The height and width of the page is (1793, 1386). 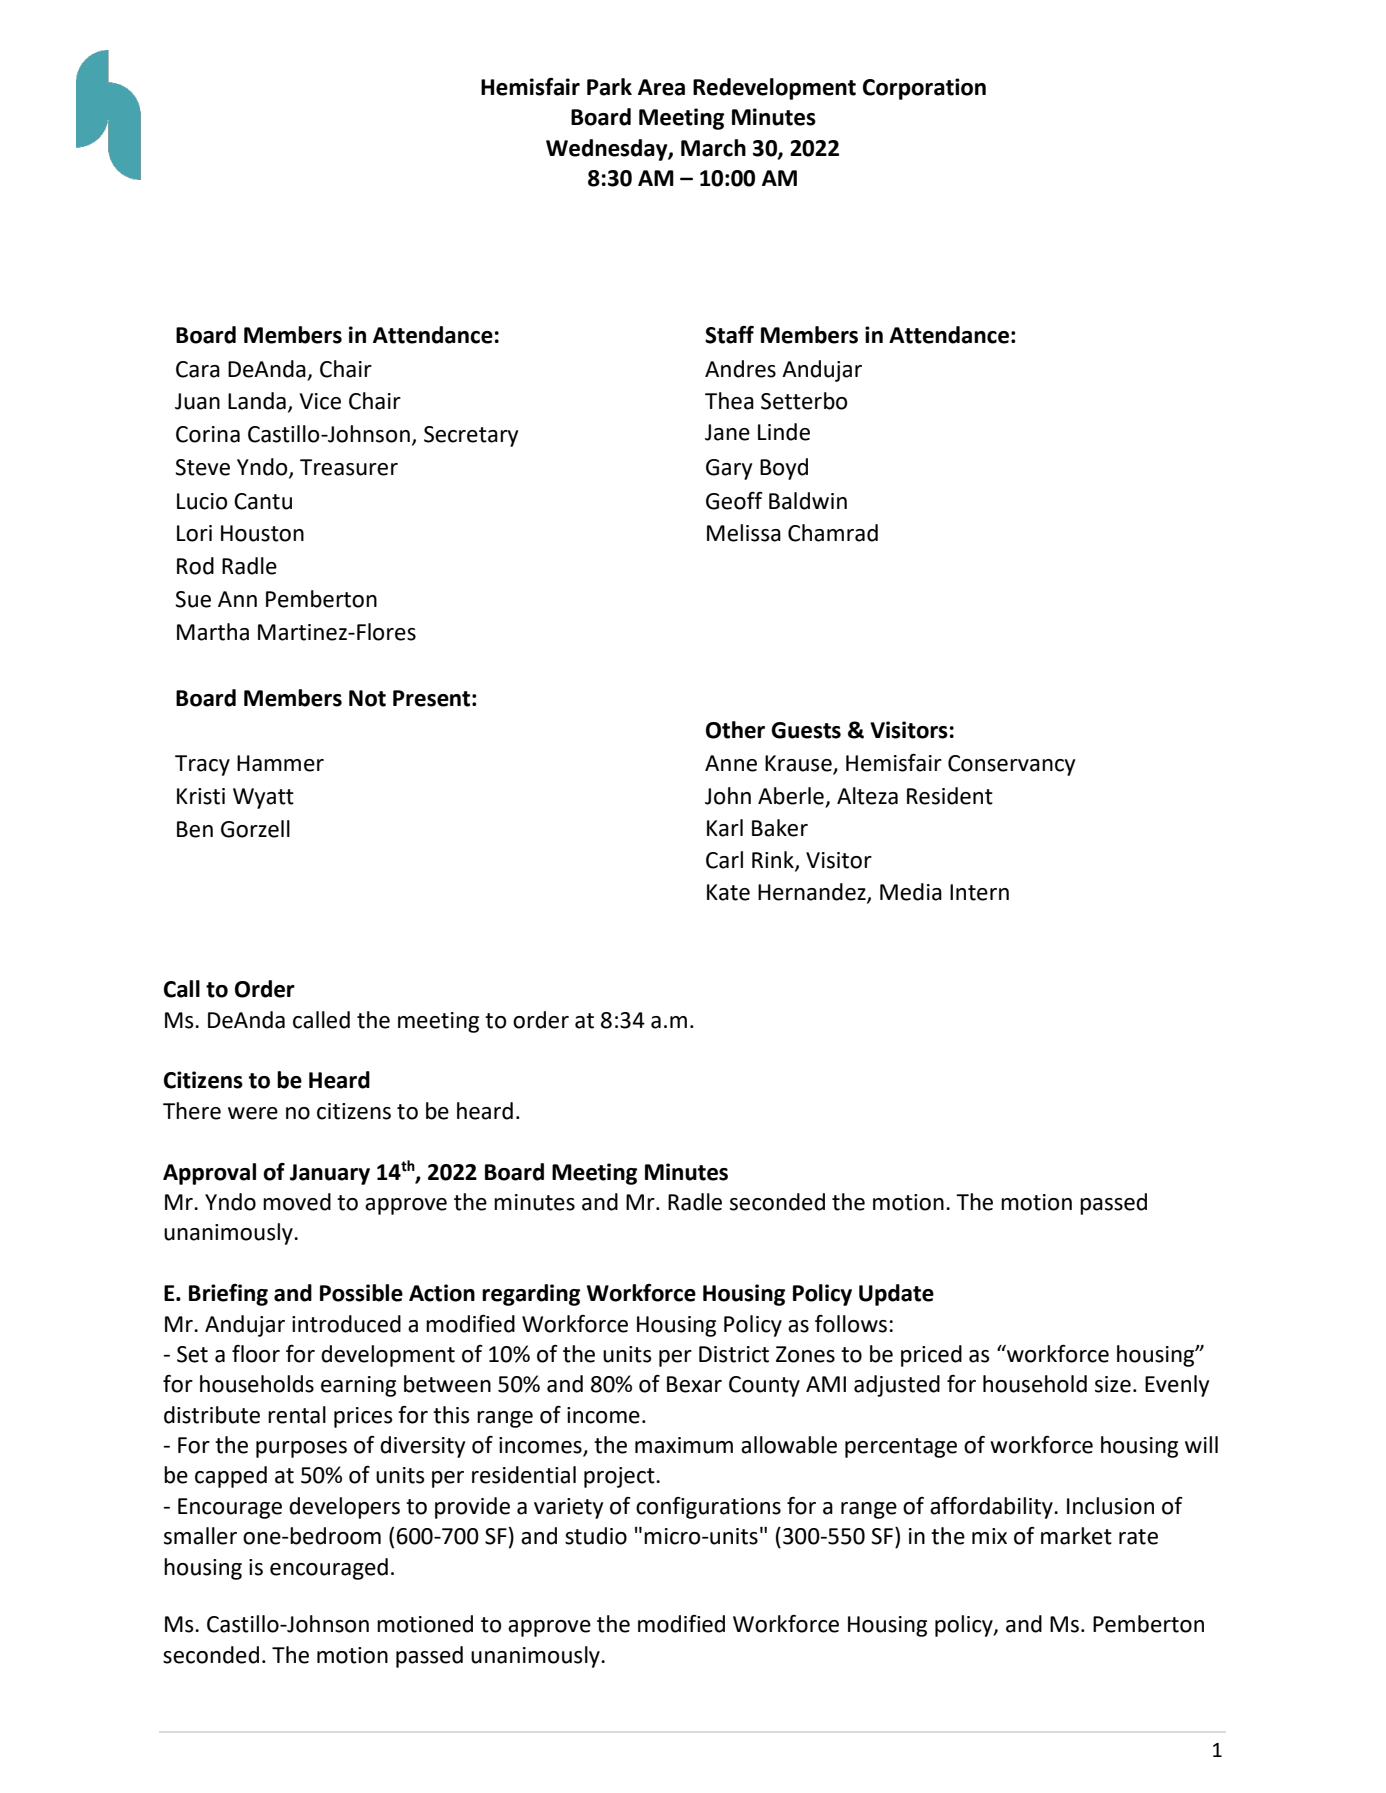 I want to click on Park, so click(x=609, y=87).
